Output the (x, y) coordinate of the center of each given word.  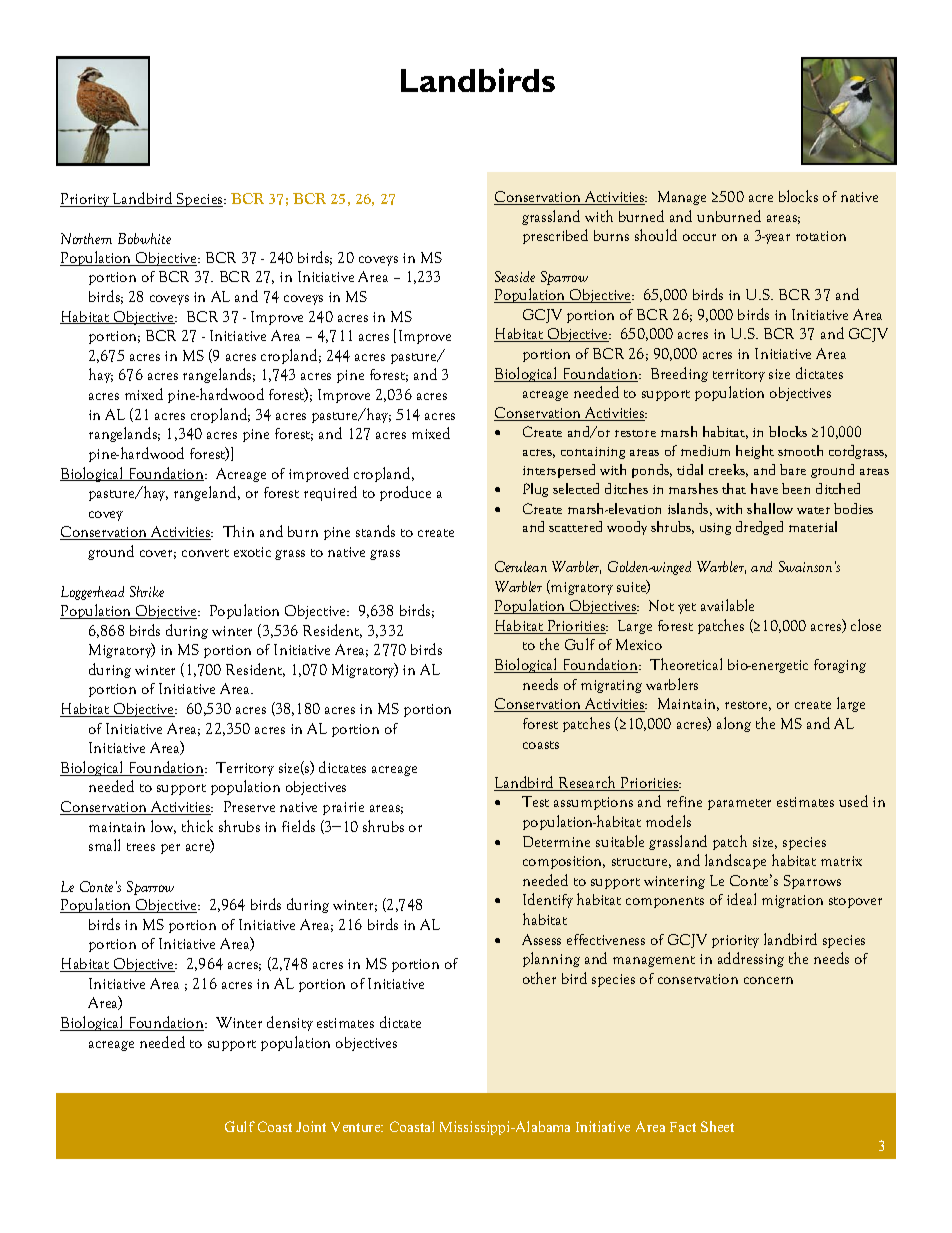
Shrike (147, 591)
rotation (821, 236)
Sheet (717, 1126)
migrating (611, 686)
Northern (86, 238)
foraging (840, 666)
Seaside (515, 276)
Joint (311, 1126)
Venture (357, 1127)
